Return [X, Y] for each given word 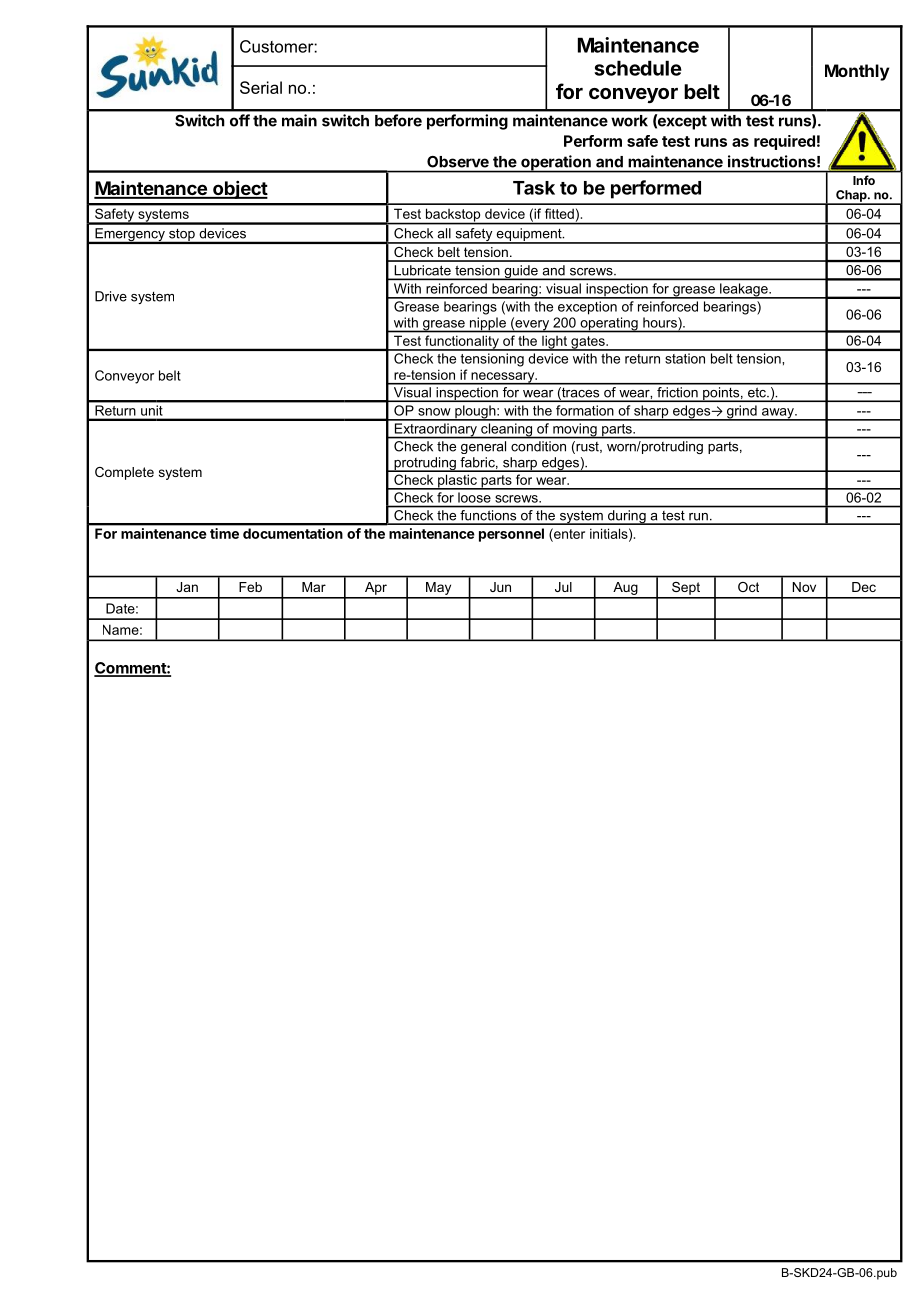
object [239, 190]
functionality [462, 343]
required [784, 142]
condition [538, 446]
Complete [124, 473]
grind [741, 413]
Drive [111, 296]
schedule [638, 68]
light [555, 343]
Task [534, 188]
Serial [261, 87]
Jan [187, 587]
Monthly [857, 72]
